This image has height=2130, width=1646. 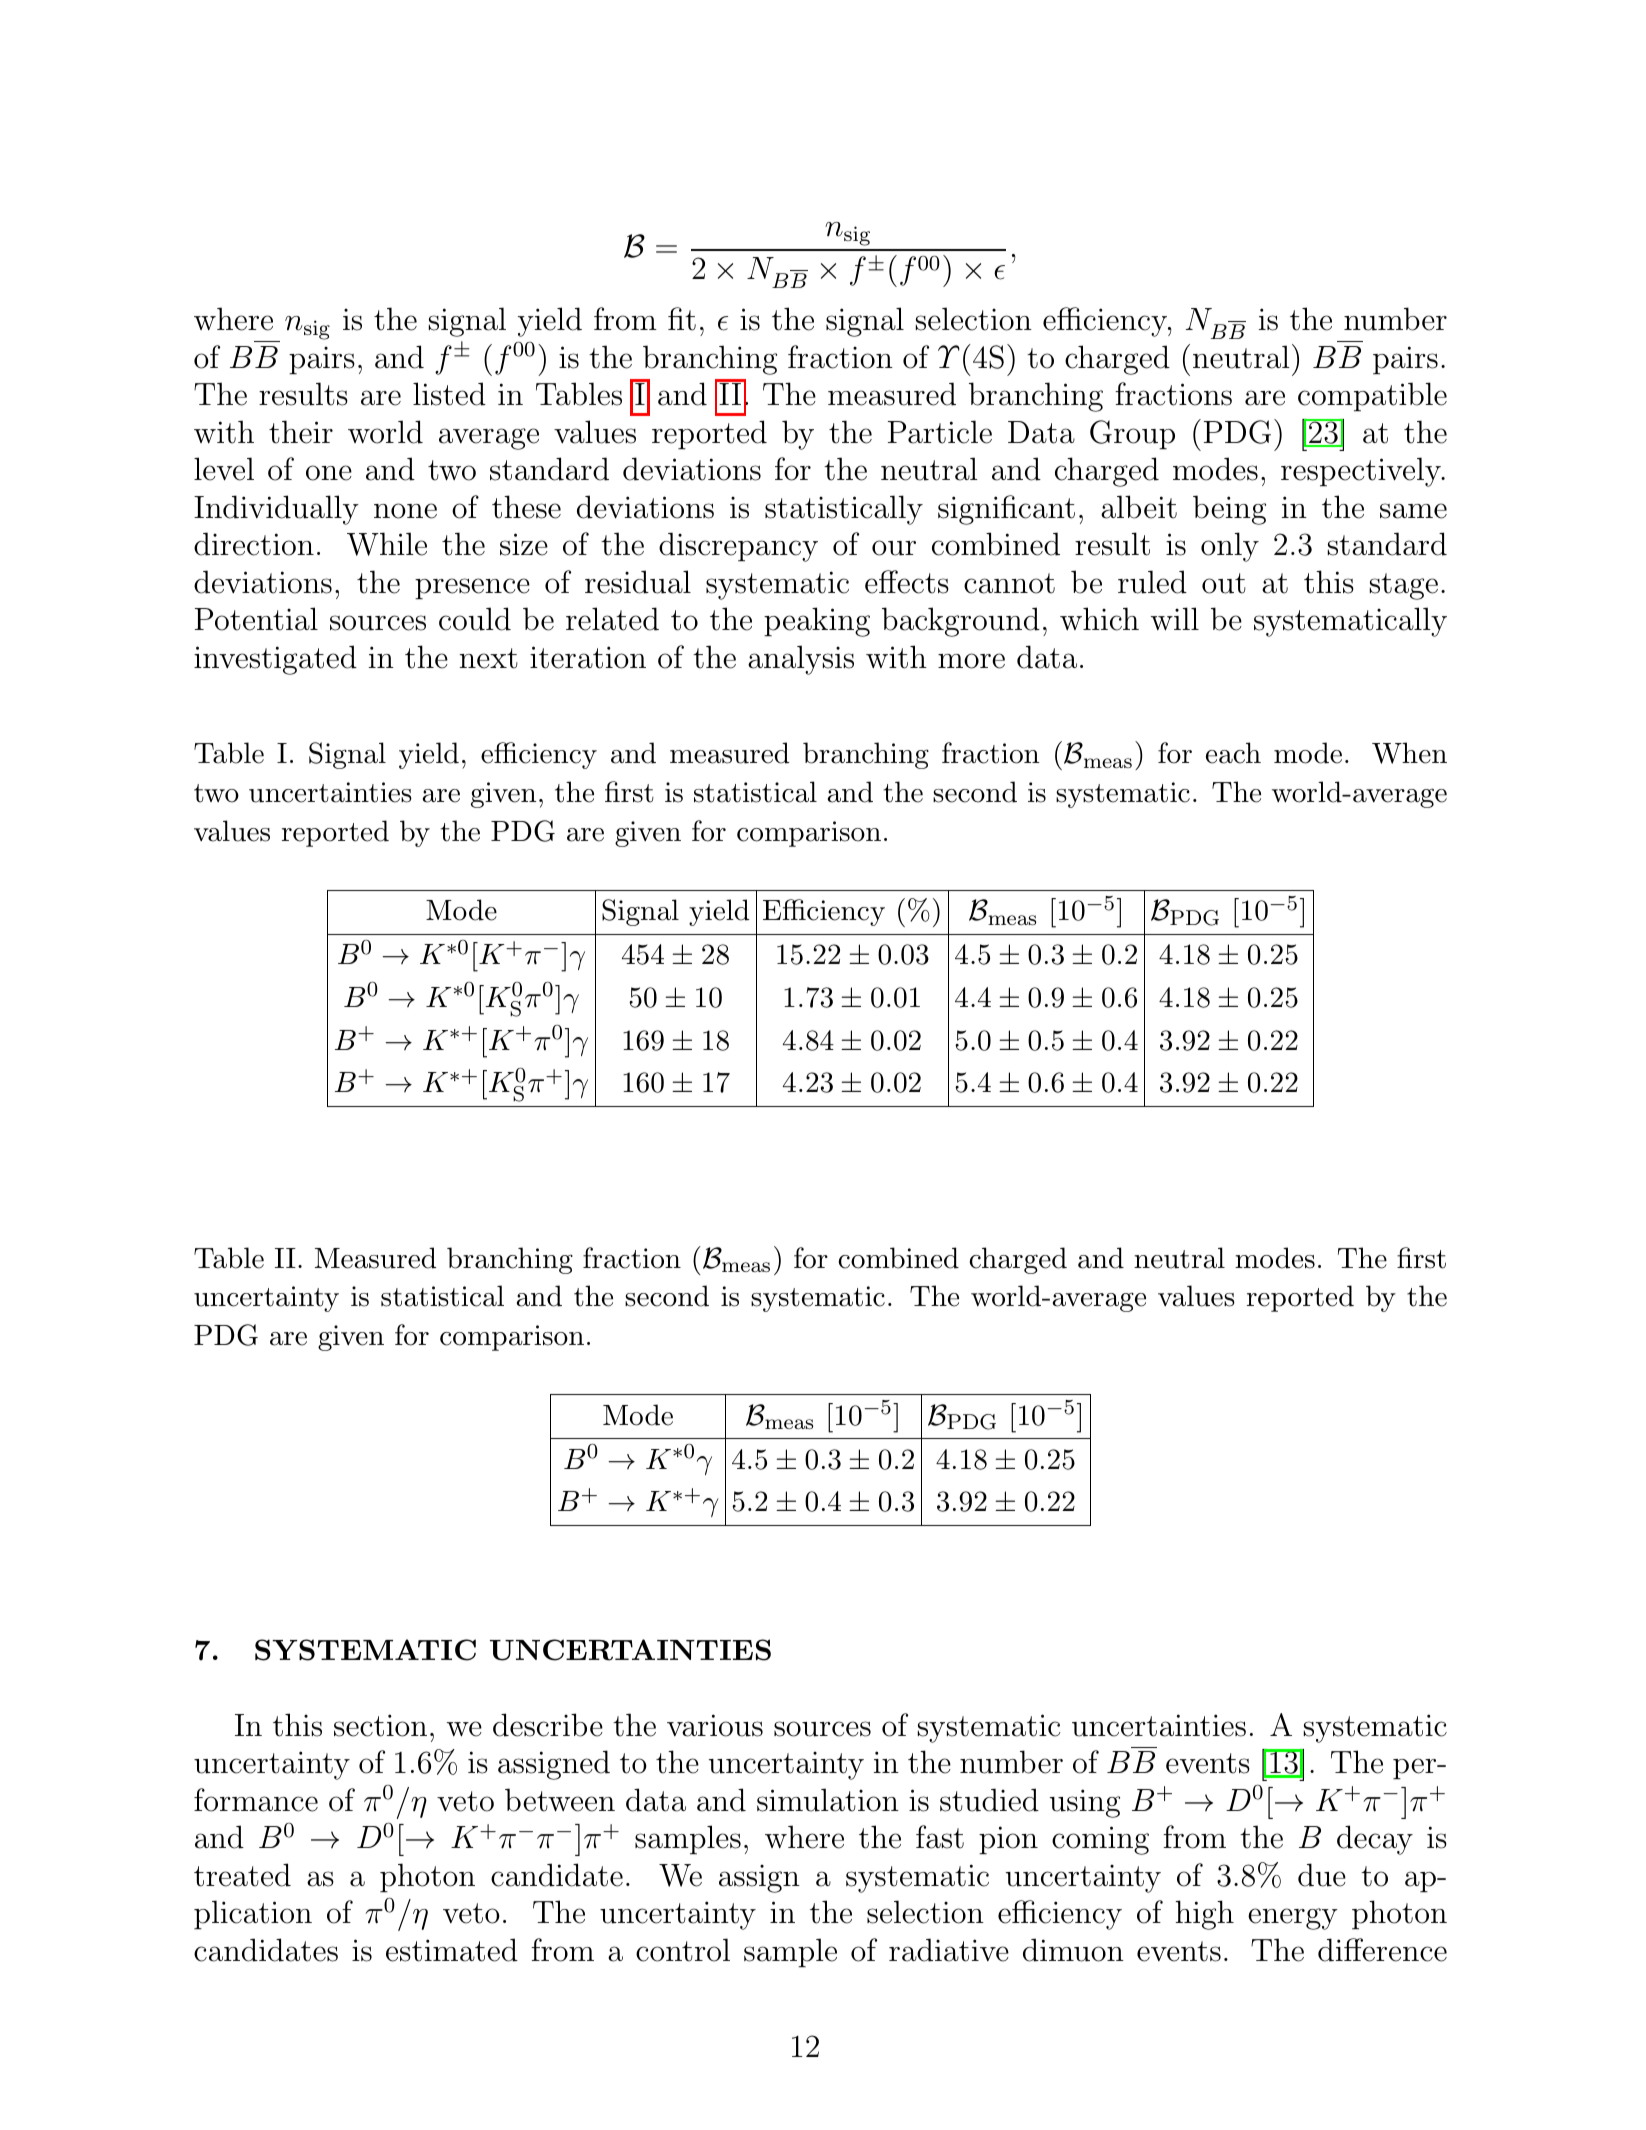 I want to click on Particle, so click(x=940, y=432).
